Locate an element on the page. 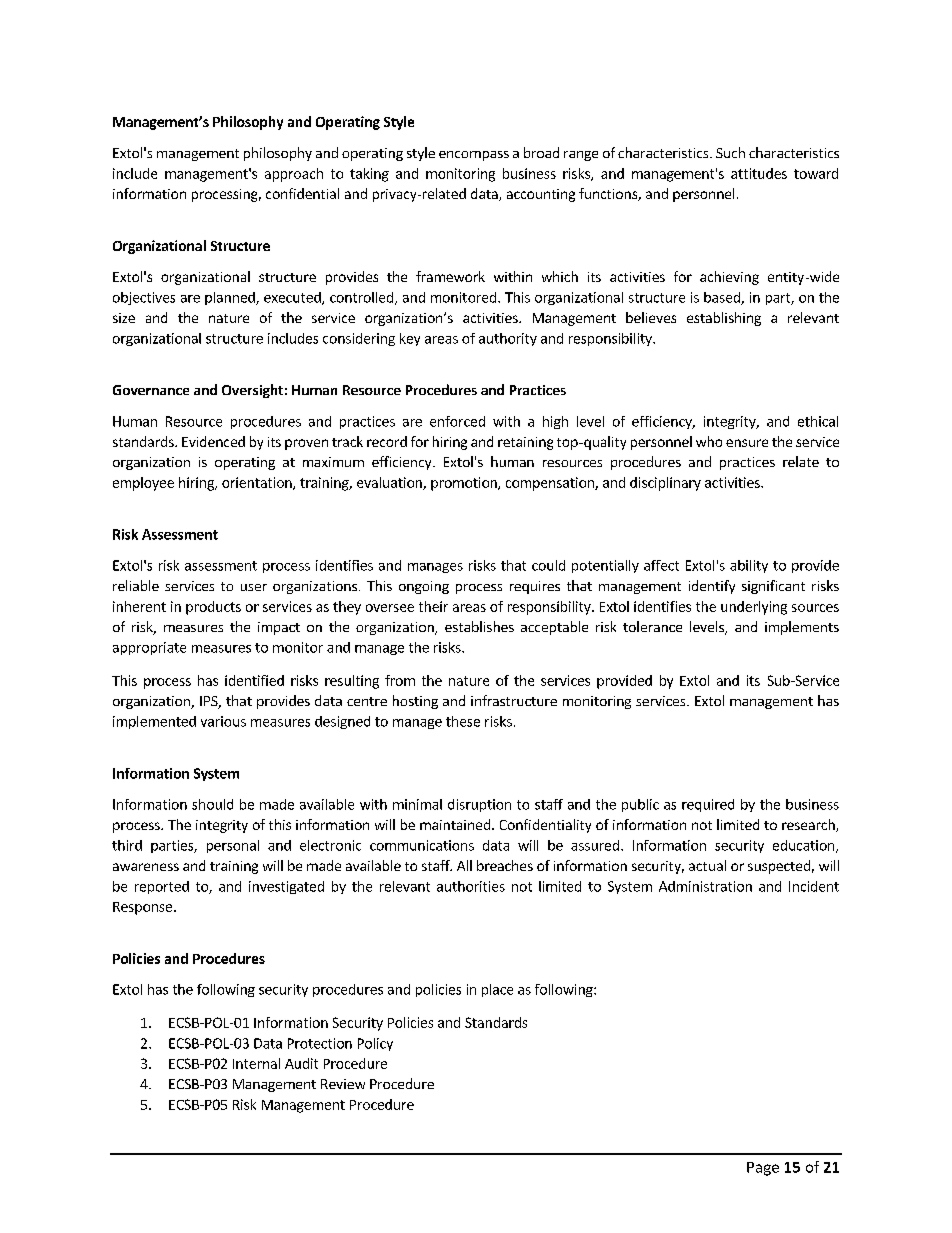 This page has width=952, height=1233. identified is located at coordinates (254, 680).
